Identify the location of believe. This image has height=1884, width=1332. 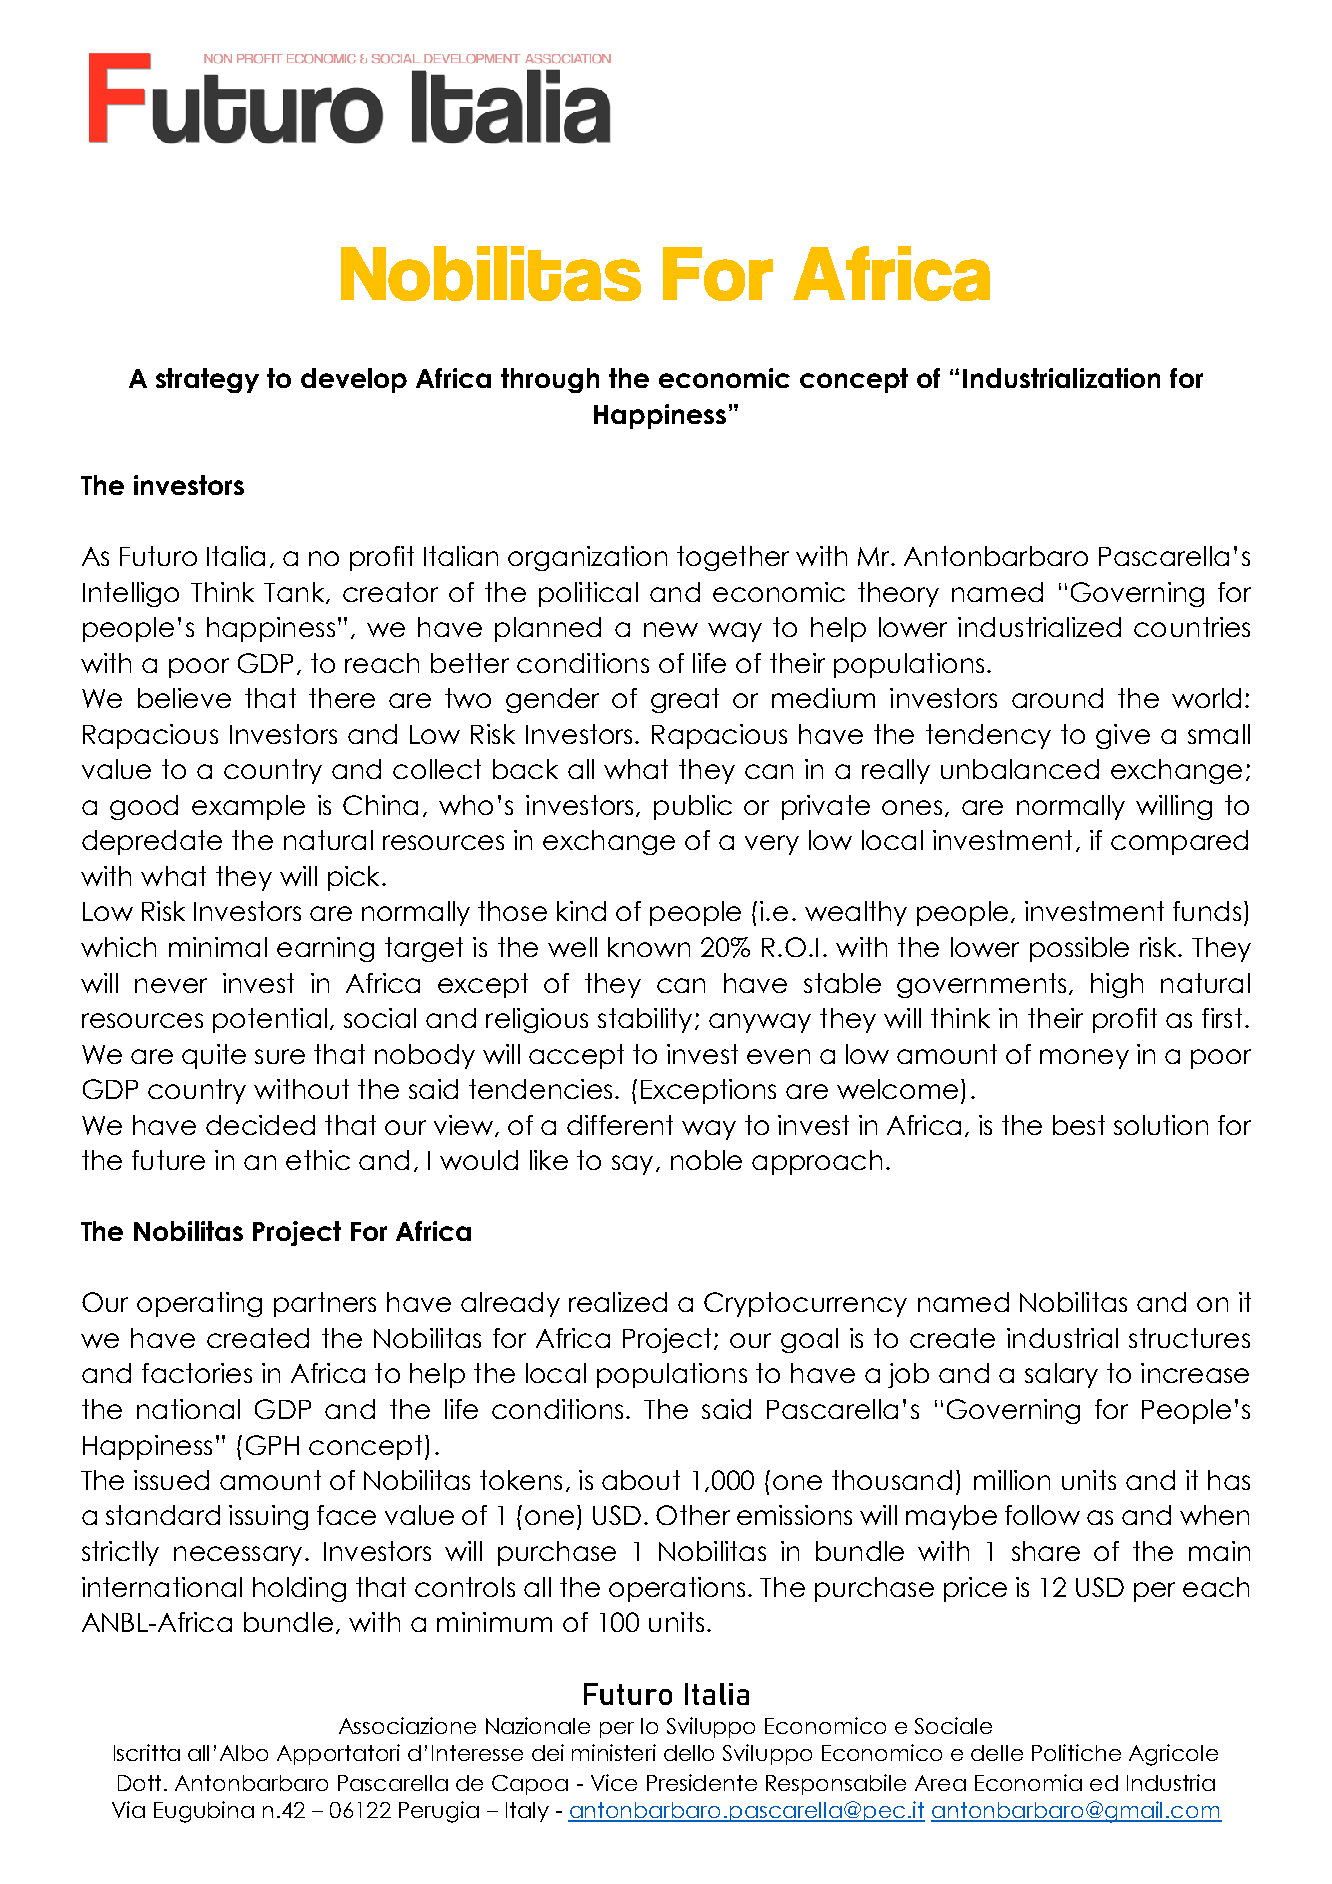
(184, 698).
